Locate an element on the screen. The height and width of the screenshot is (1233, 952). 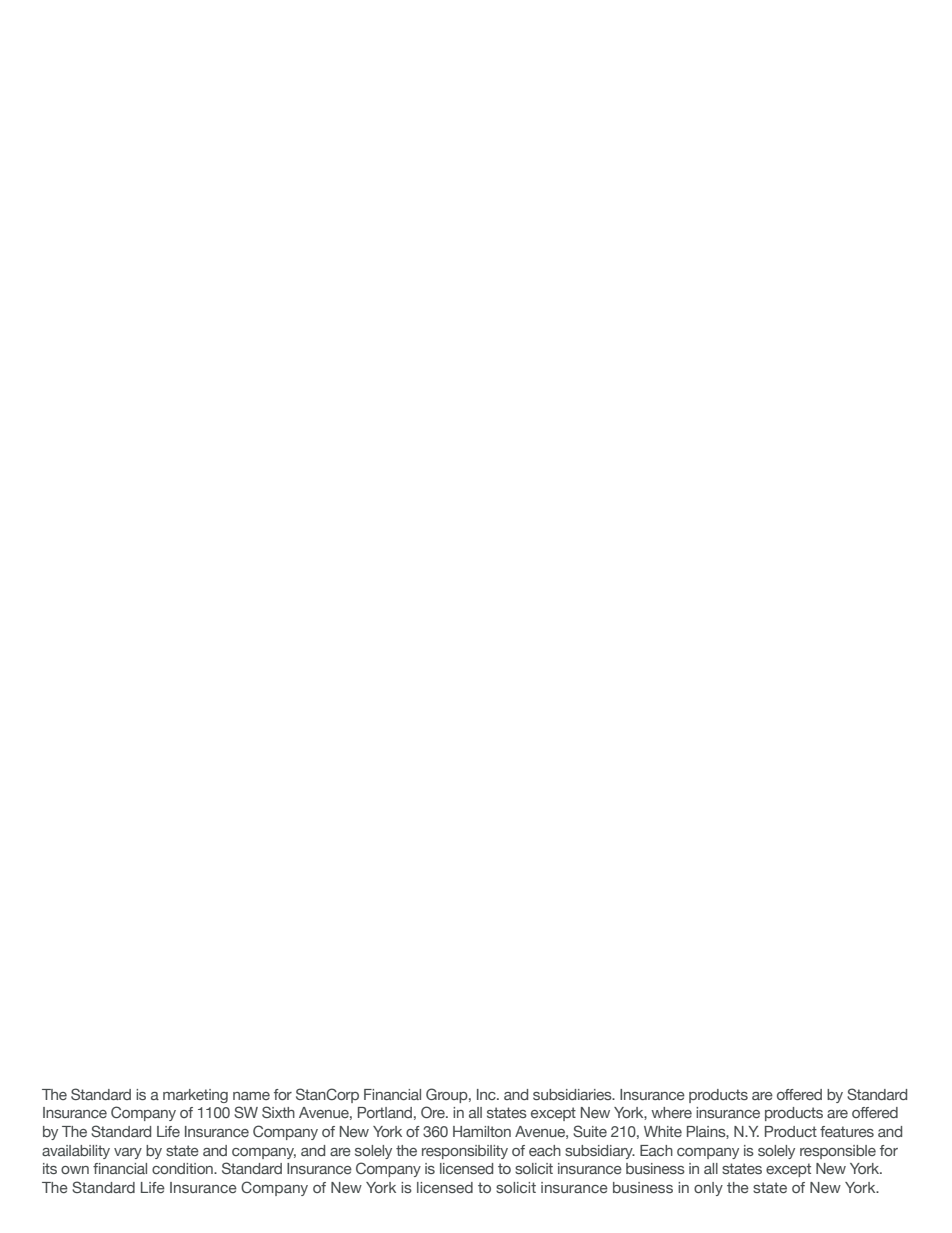
marketing is located at coordinates (195, 1096).
